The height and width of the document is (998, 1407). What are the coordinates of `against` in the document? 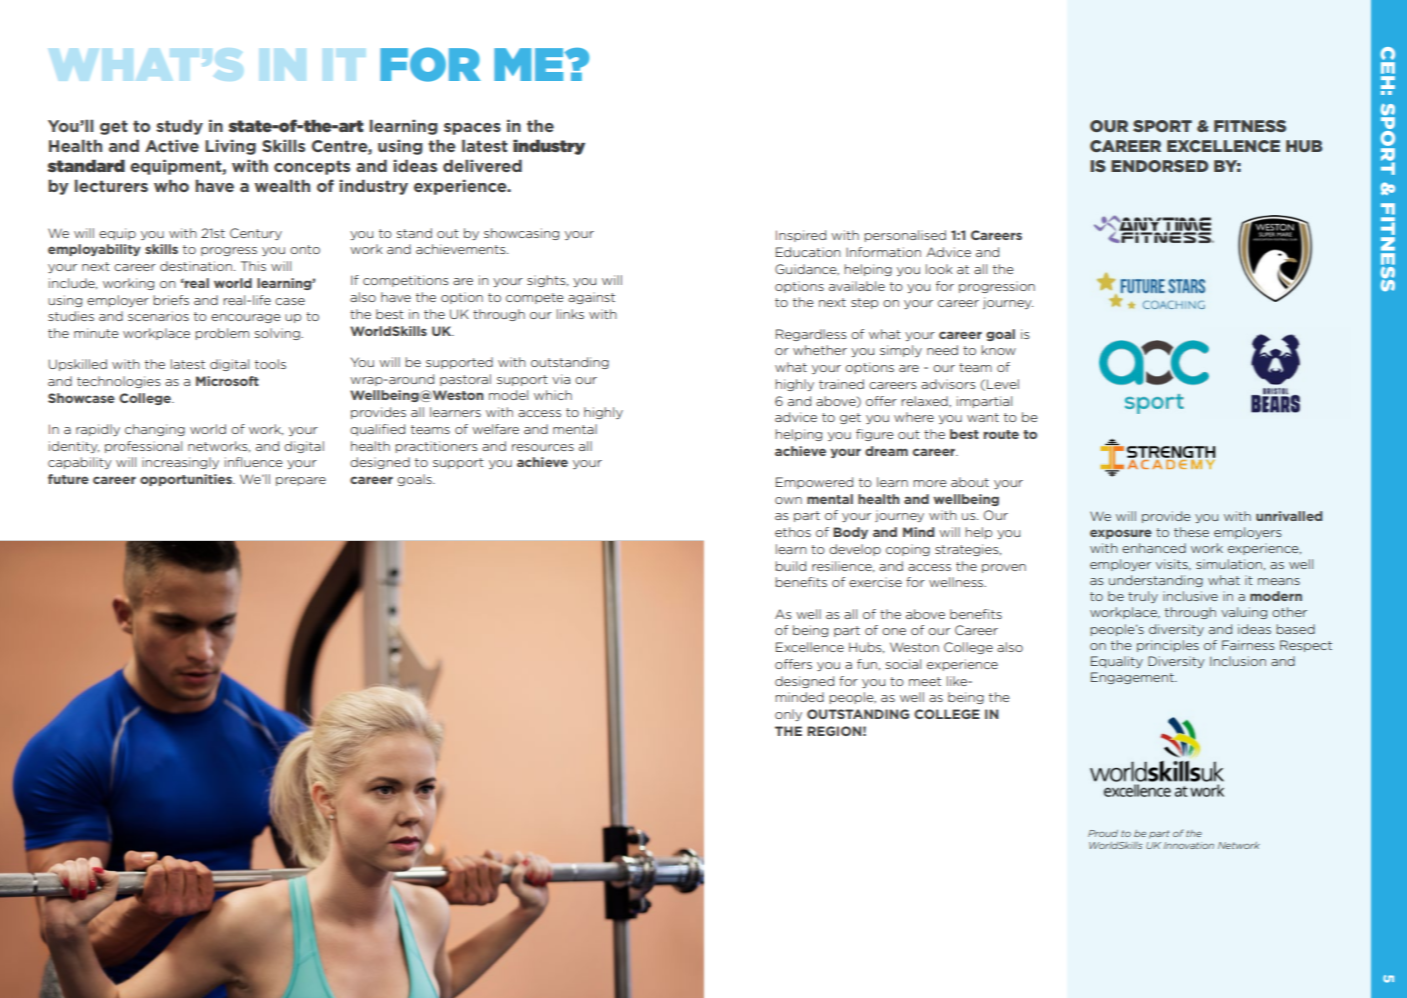 It's located at (591, 298).
